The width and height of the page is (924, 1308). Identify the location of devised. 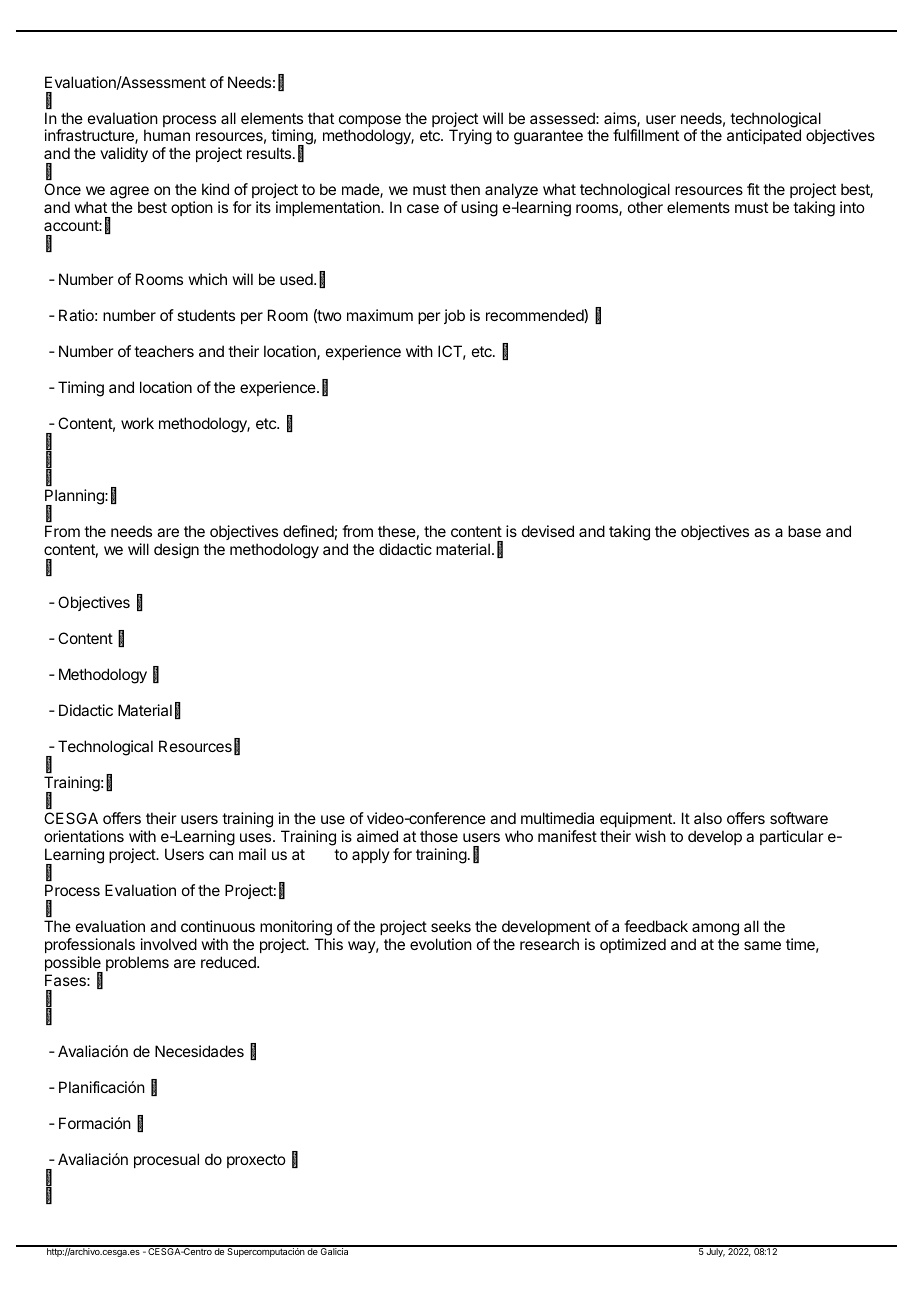
(548, 531).
